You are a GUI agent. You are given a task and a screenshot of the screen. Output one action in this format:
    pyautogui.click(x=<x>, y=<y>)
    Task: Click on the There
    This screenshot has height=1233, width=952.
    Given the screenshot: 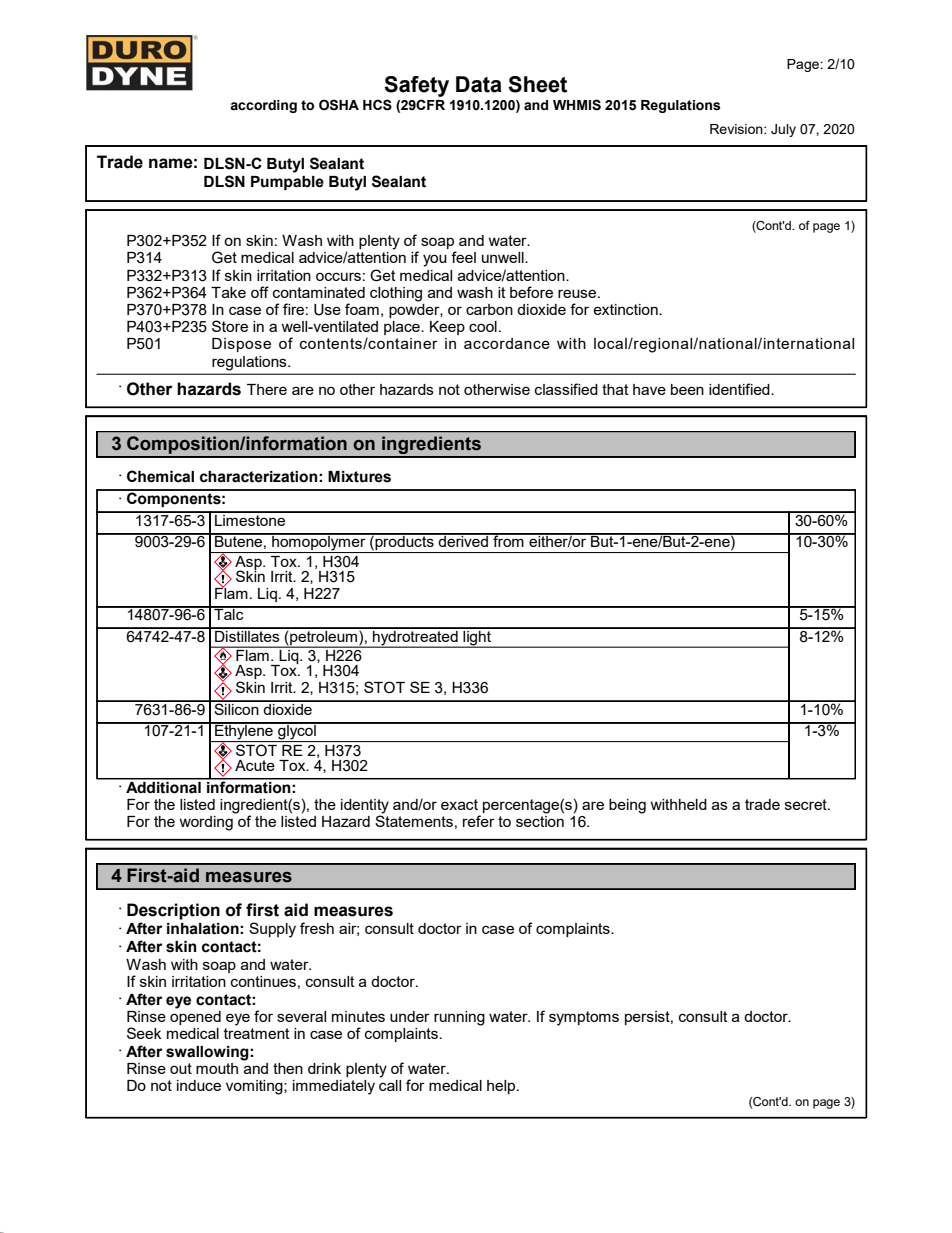 What is the action you would take?
    pyautogui.click(x=267, y=389)
